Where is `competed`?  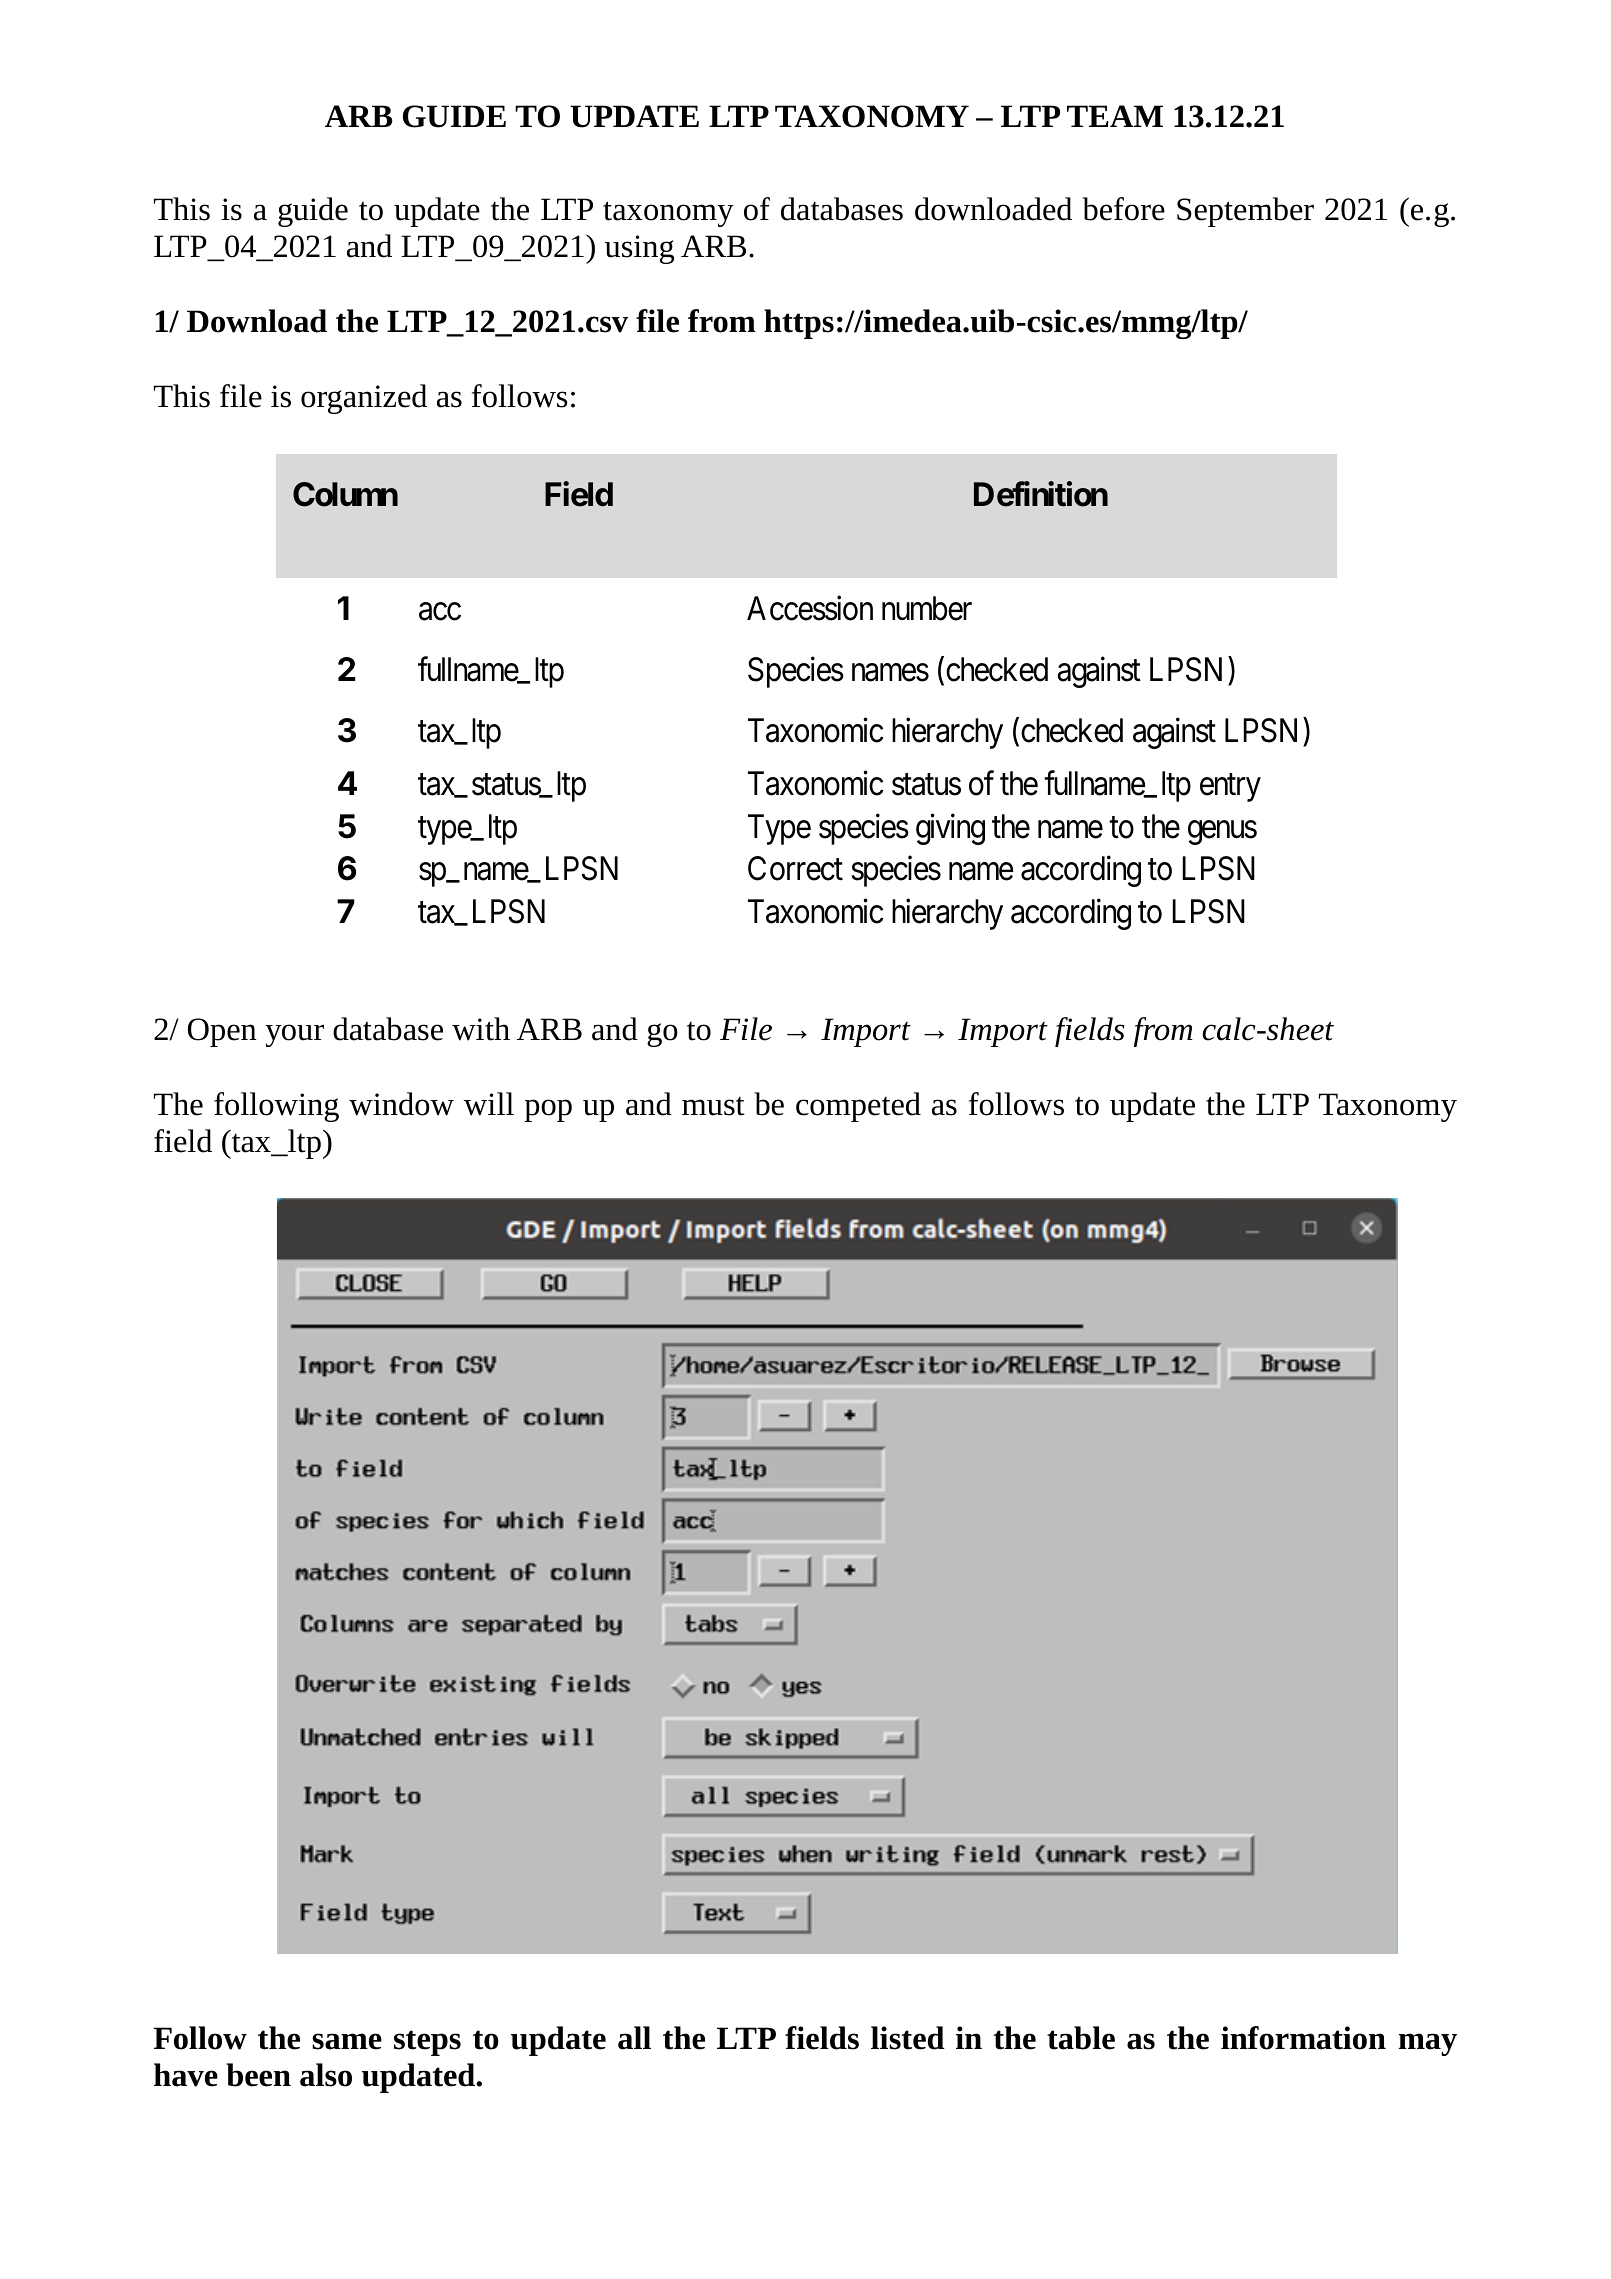 competed is located at coordinates (858, 1107).
